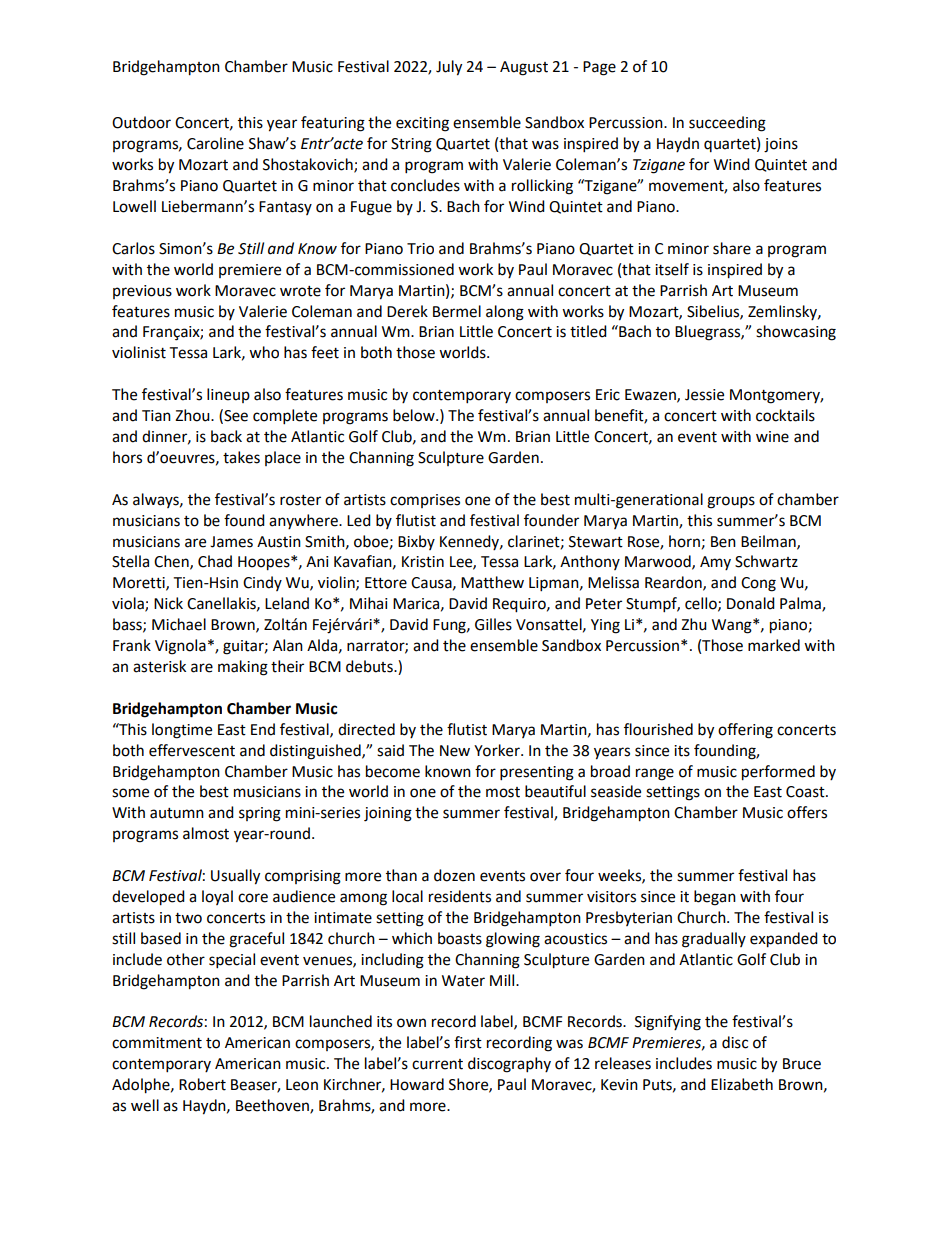 This page has width=952, height=1233. Describe the element at coordinates (454, 875) in the page. I see `dozen` at that location.
